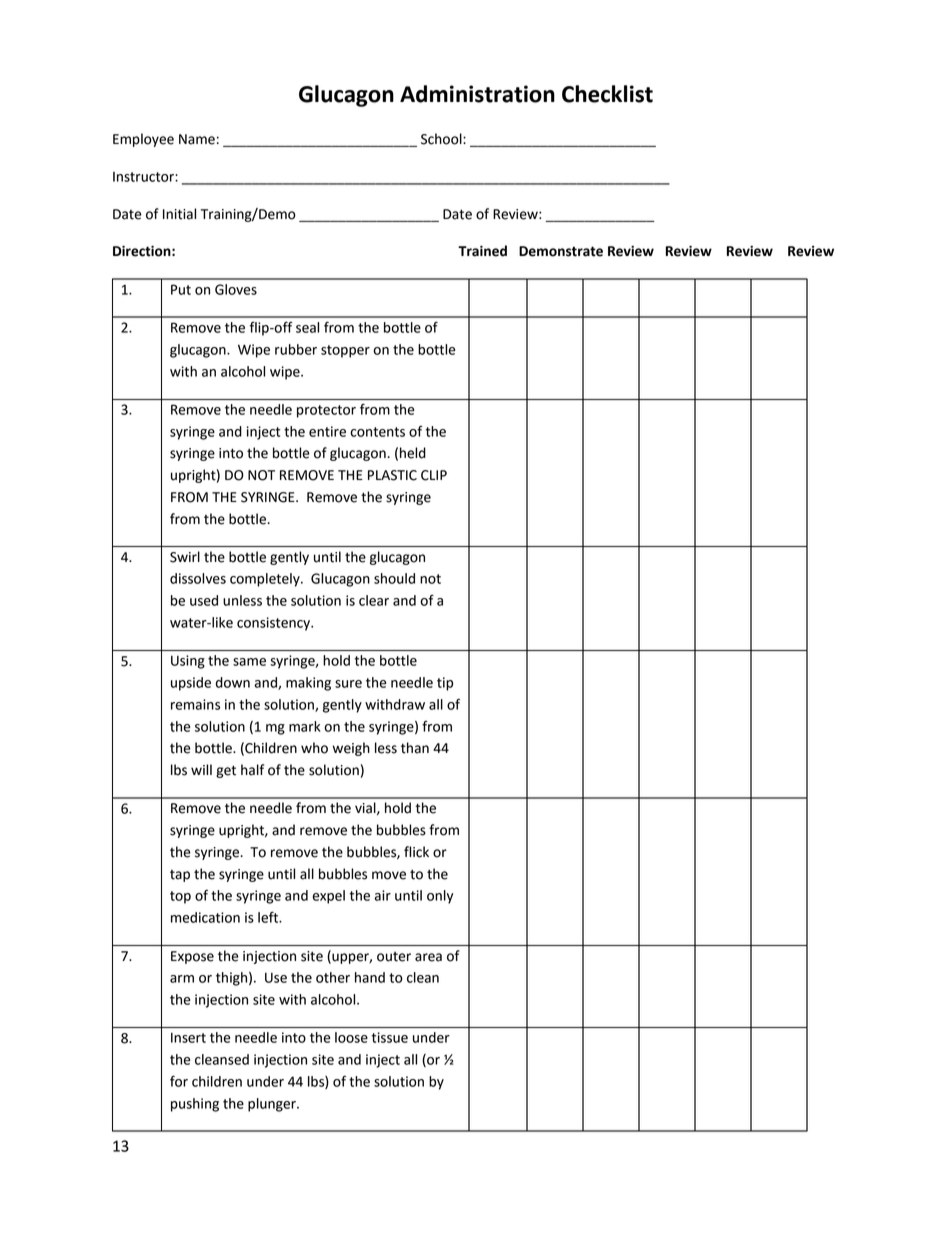  I want to click on for, so click(179, 1081).
